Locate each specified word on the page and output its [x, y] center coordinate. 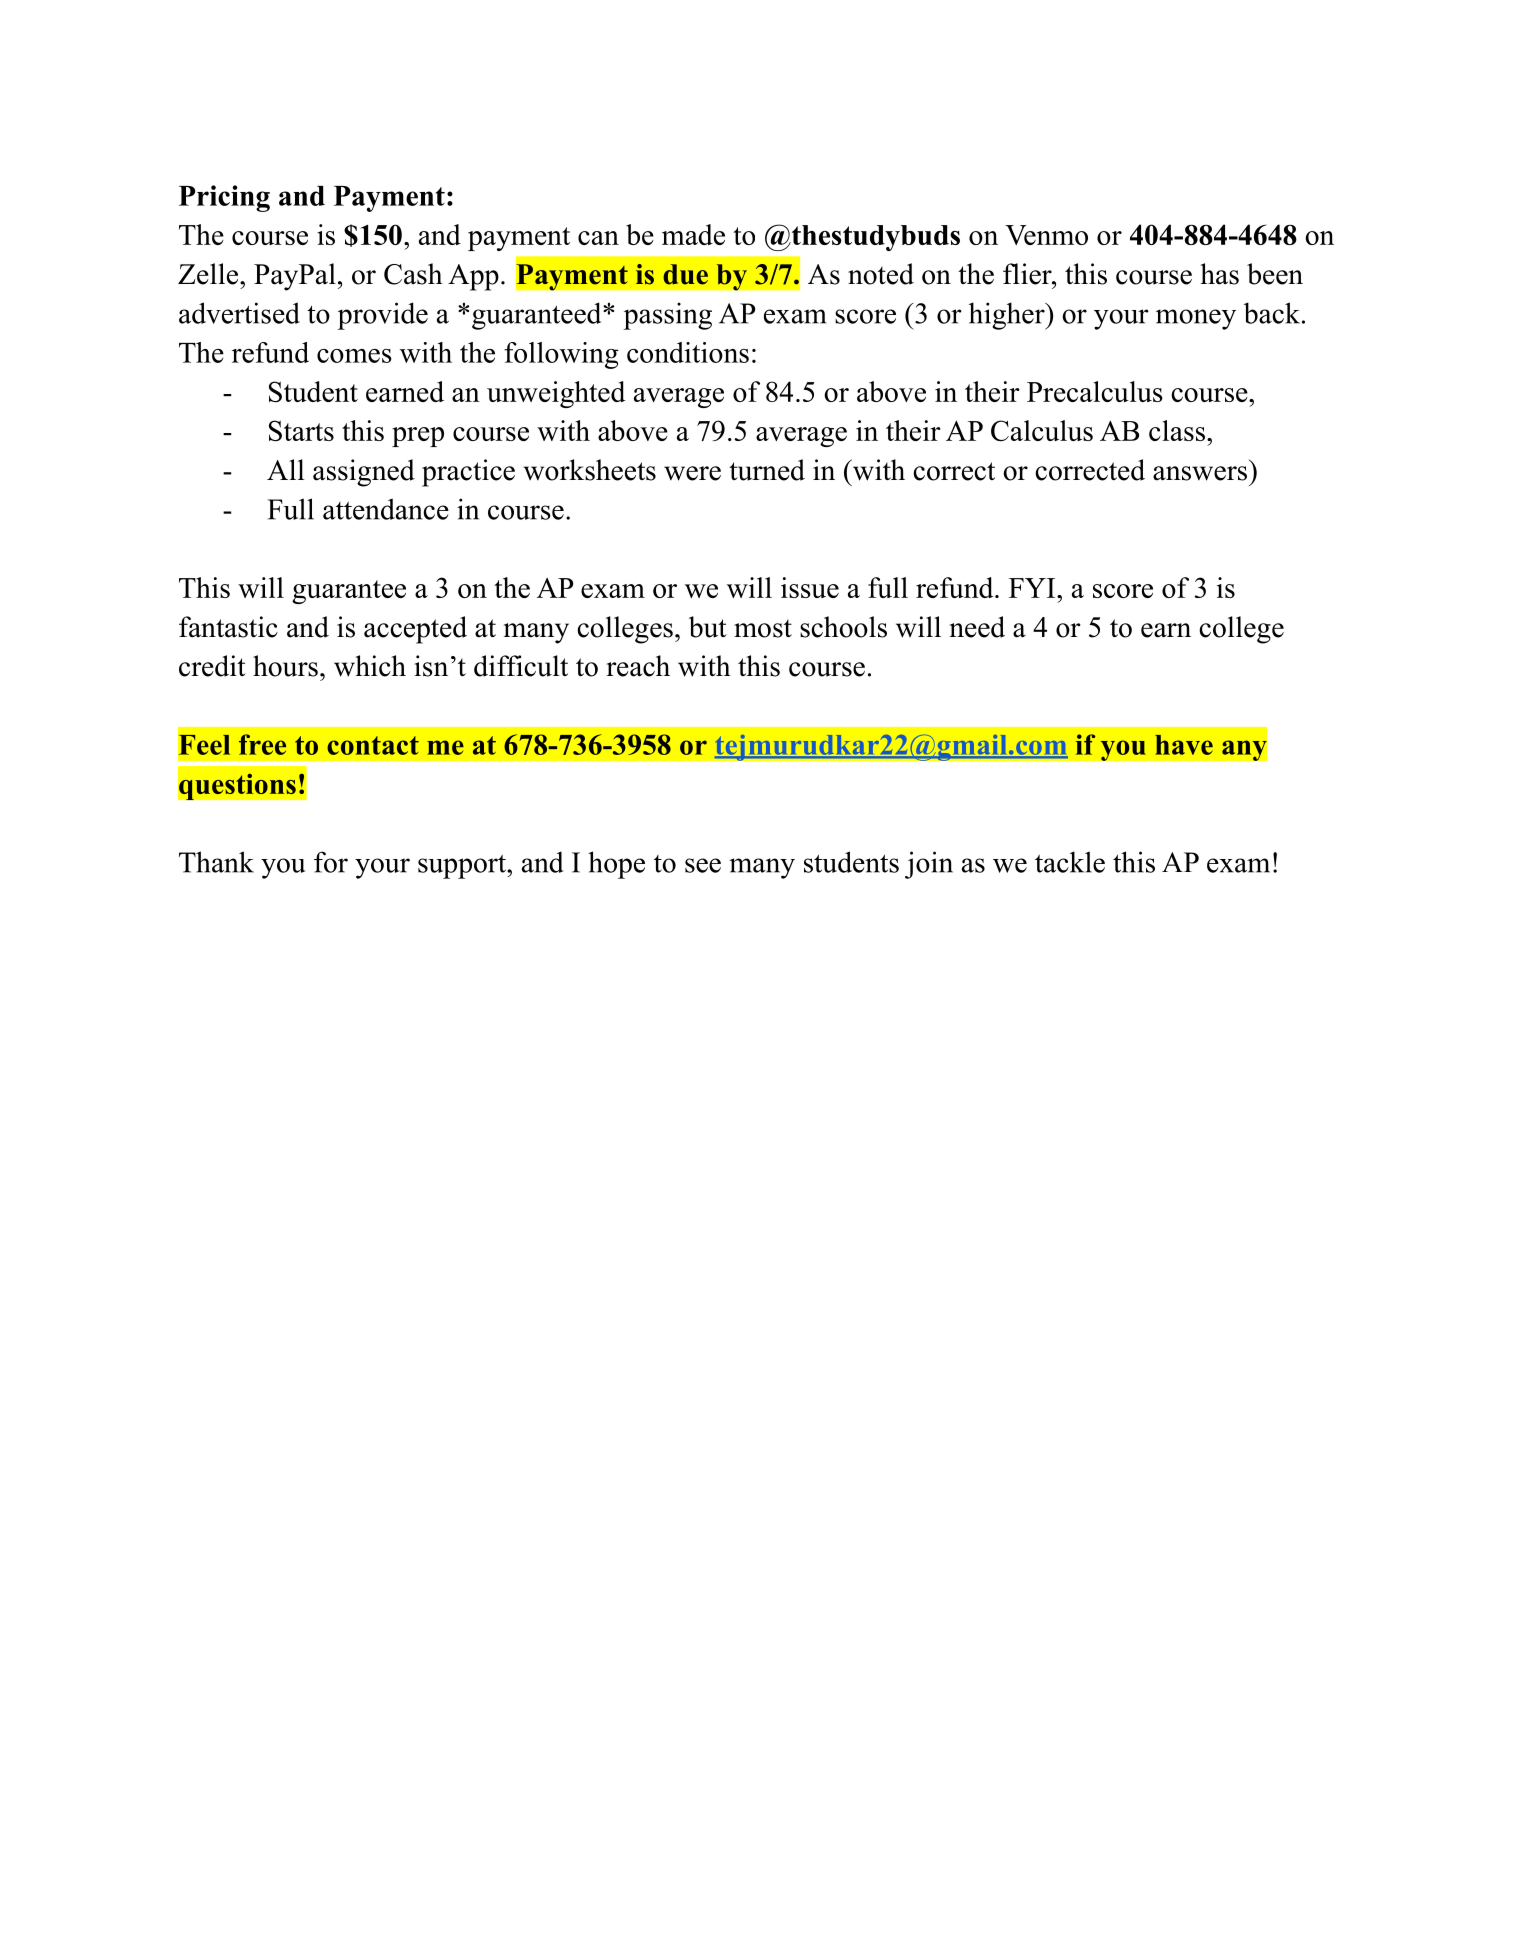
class [1177, 430]
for [331, 862]
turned [767, 470]
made [693, 234]
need [977, 627]
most [763, 628]
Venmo [1046, 235]
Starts [301, 430]
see [703, 865]
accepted [415, 630]
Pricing [224, 198]
